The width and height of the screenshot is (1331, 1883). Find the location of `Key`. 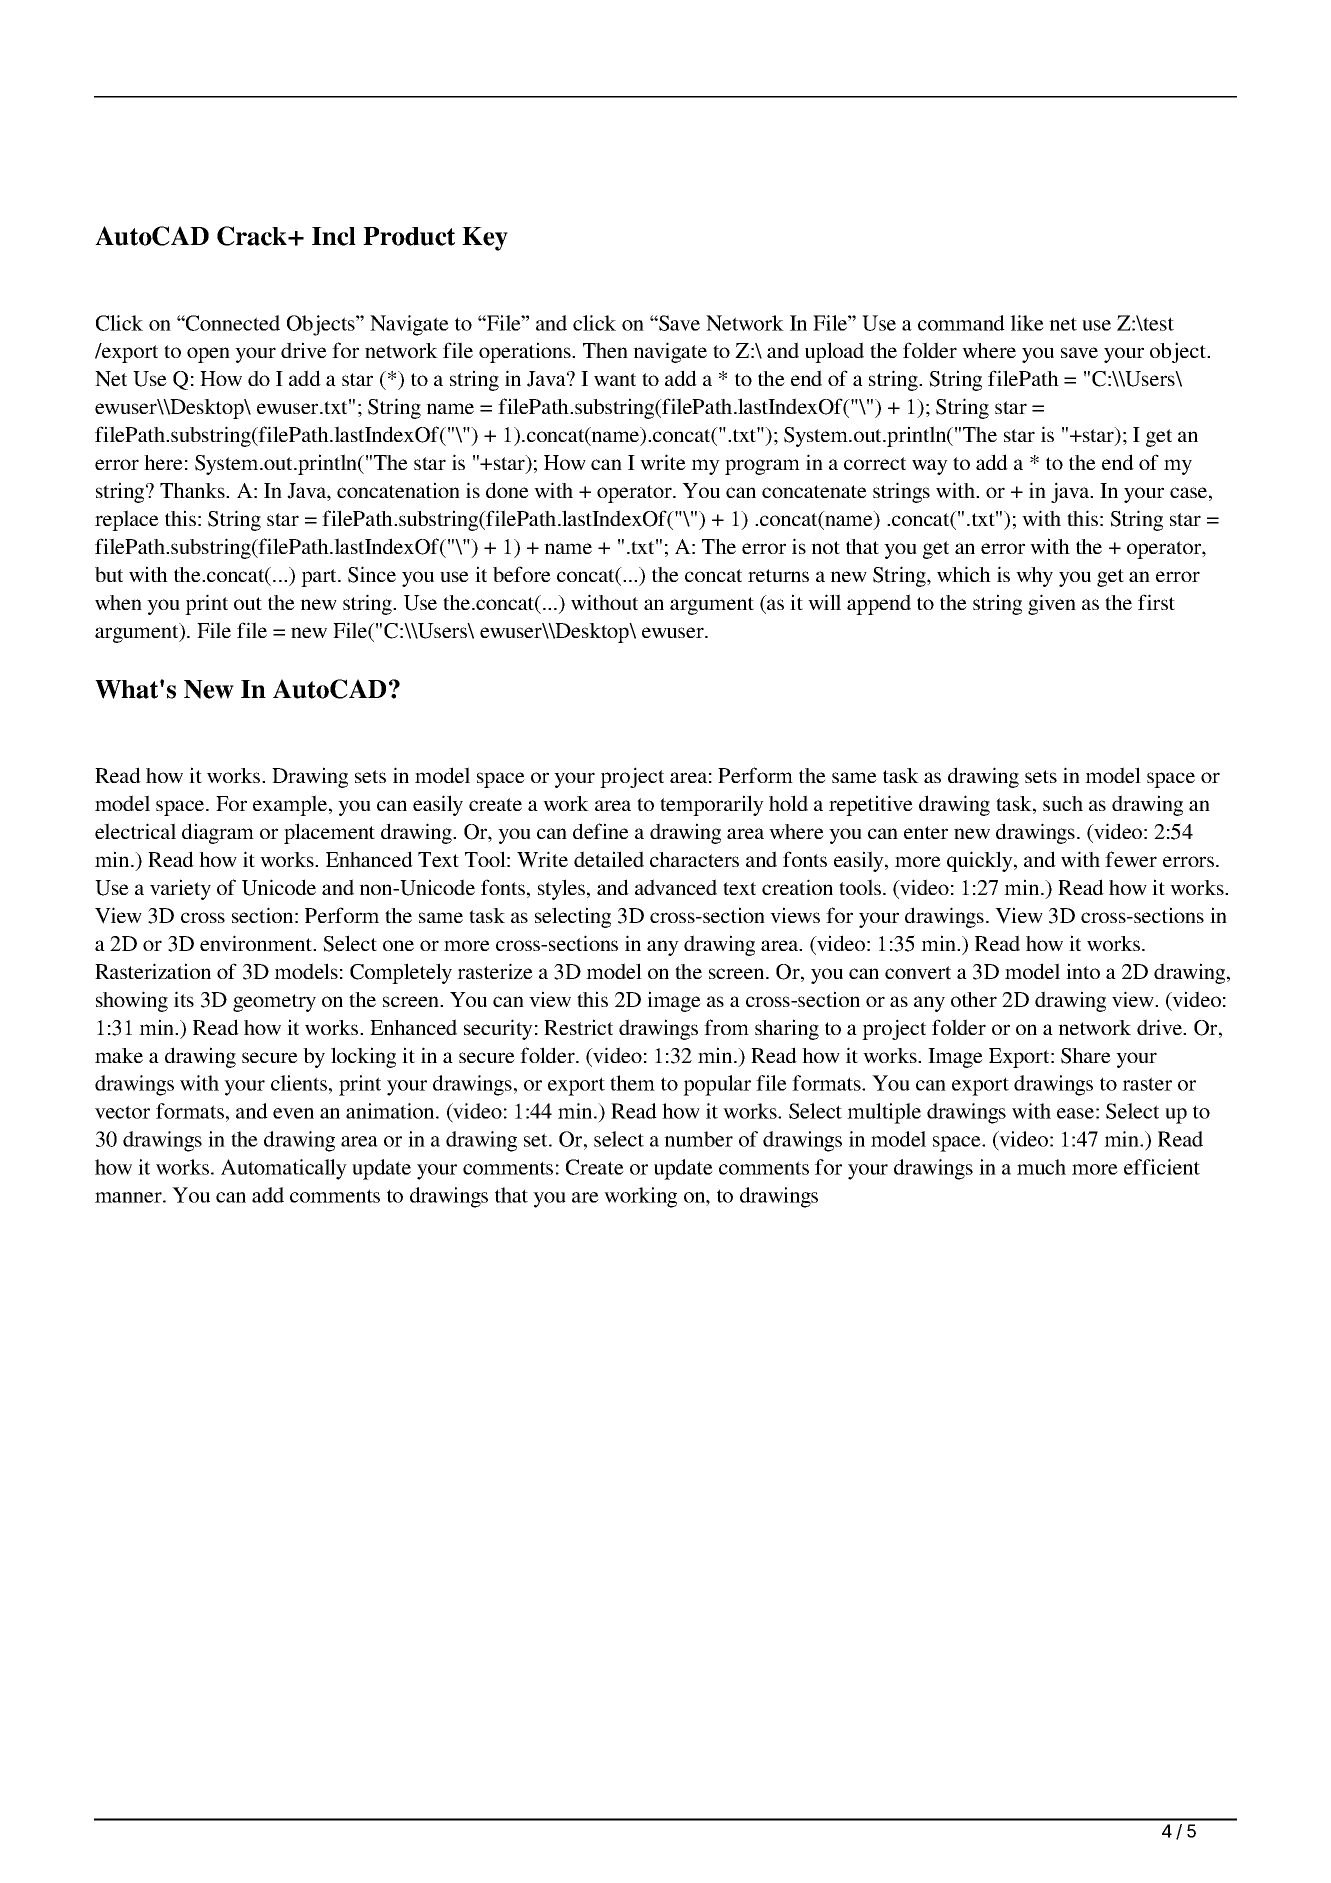

Key is located at coordinates (485, 239).
